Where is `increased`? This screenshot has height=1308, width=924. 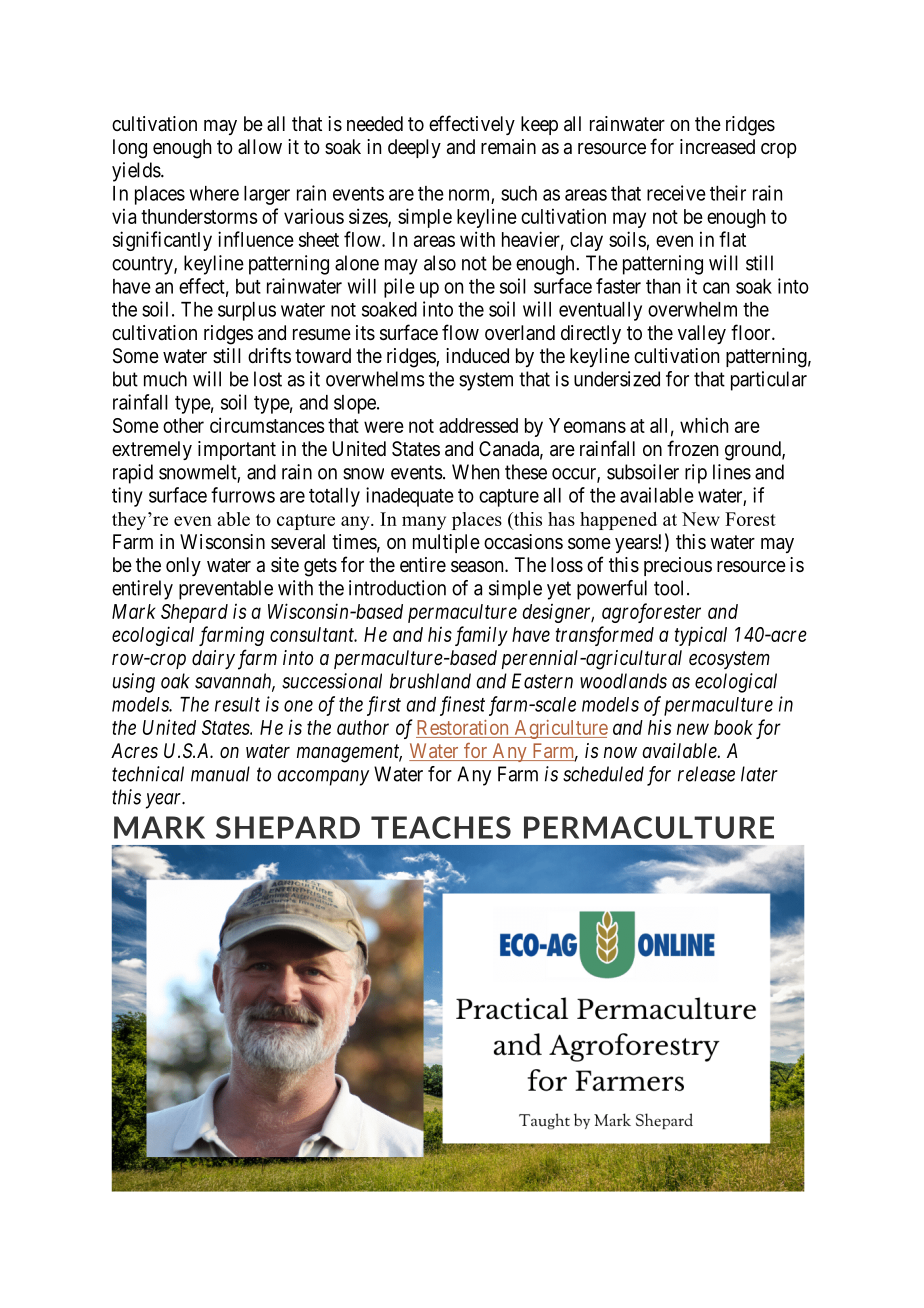
increased is located at coordinates (717, 147).
